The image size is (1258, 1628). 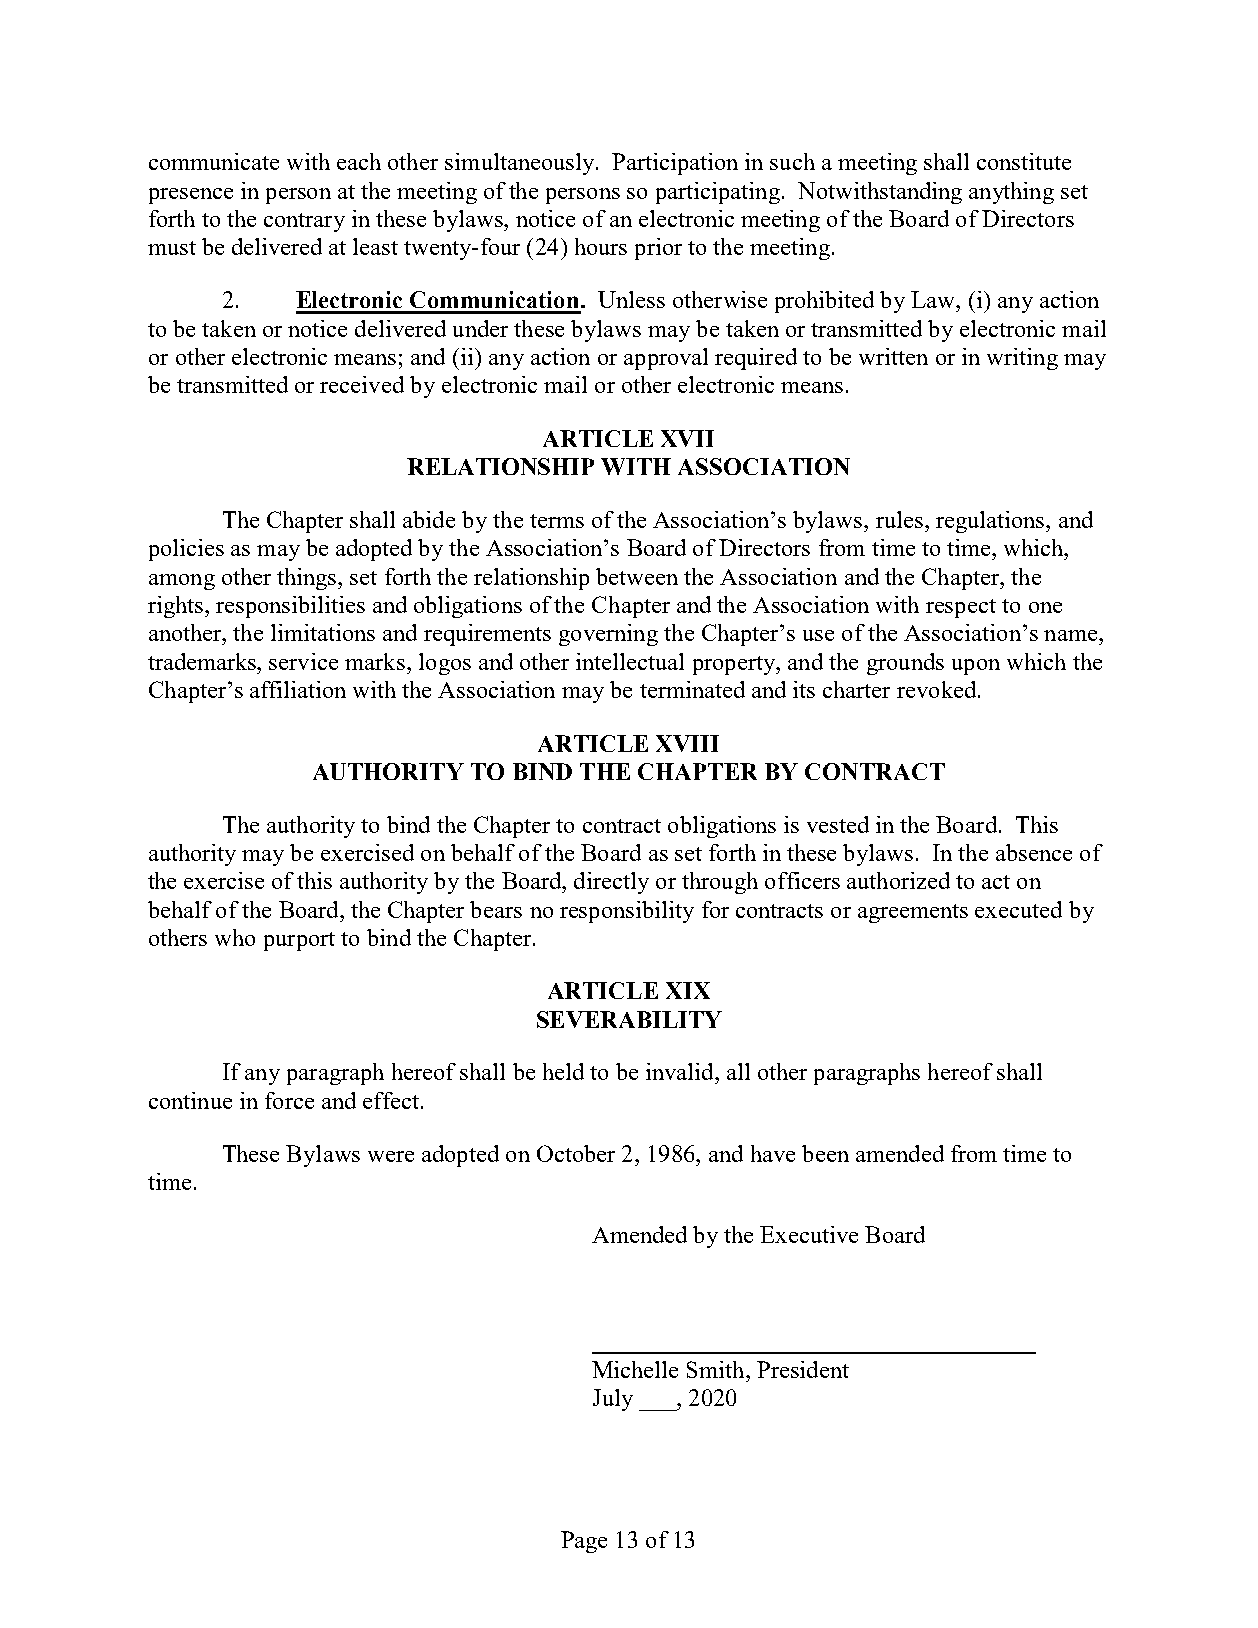 What do you see at coordinates (1011, 193) in the screenshot?
I see `anything` at bounding box center [1011, 193].
